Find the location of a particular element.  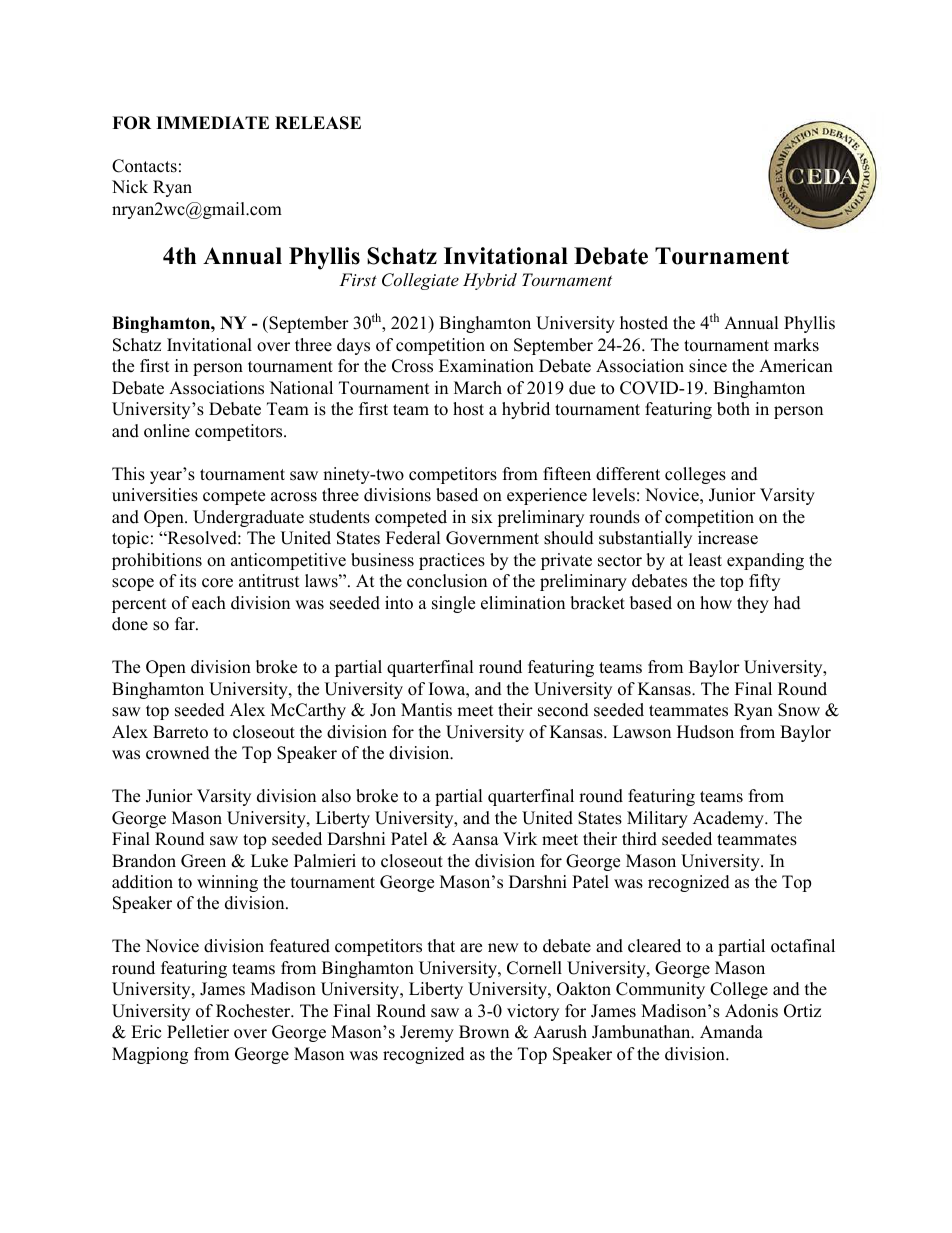

Pelletier is located at coordinates (198, 1032).
